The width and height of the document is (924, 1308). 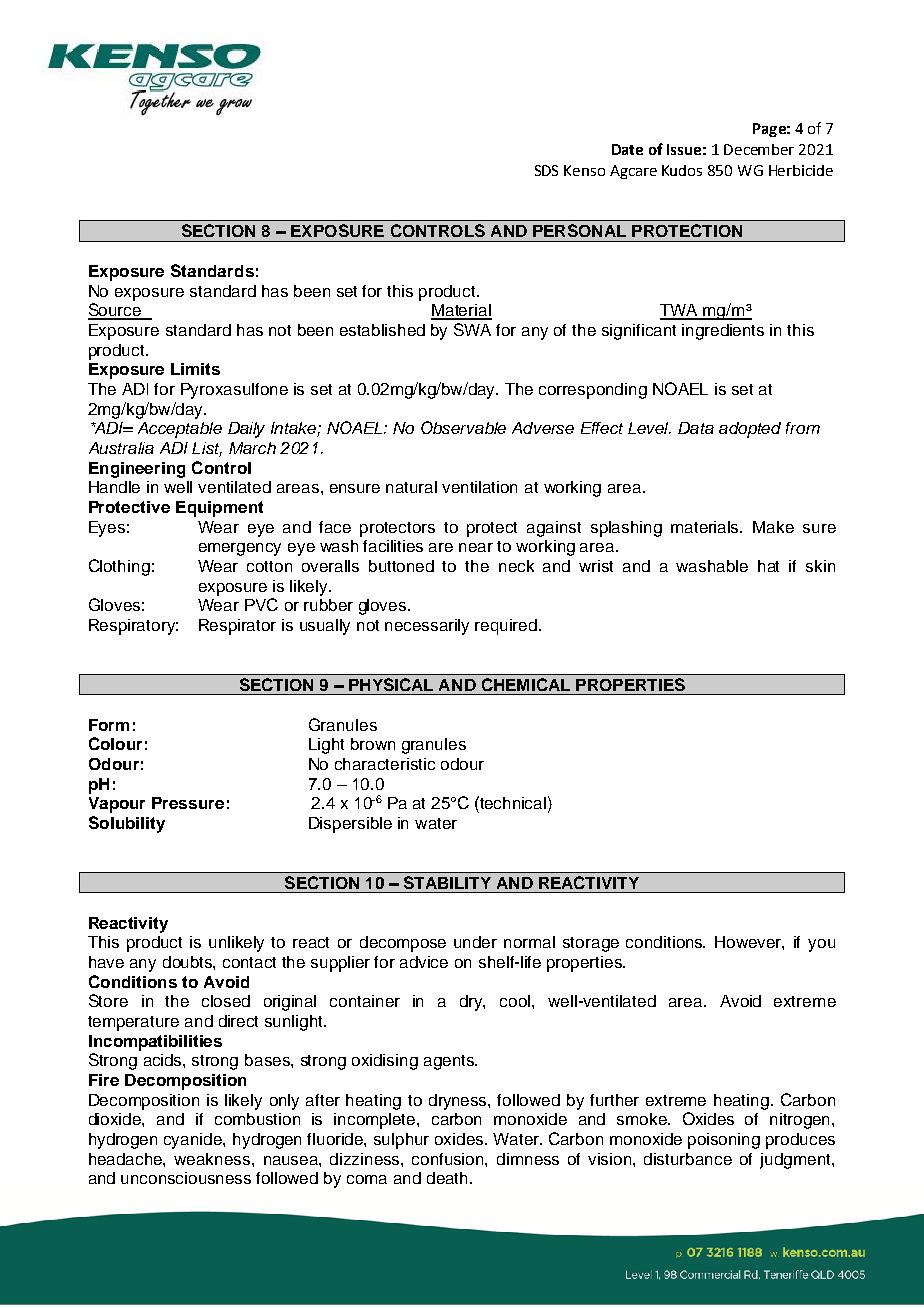 What do you see at coordinates (195, 369) in the document?
I see `Limits` at bounding box center [195, 369].
